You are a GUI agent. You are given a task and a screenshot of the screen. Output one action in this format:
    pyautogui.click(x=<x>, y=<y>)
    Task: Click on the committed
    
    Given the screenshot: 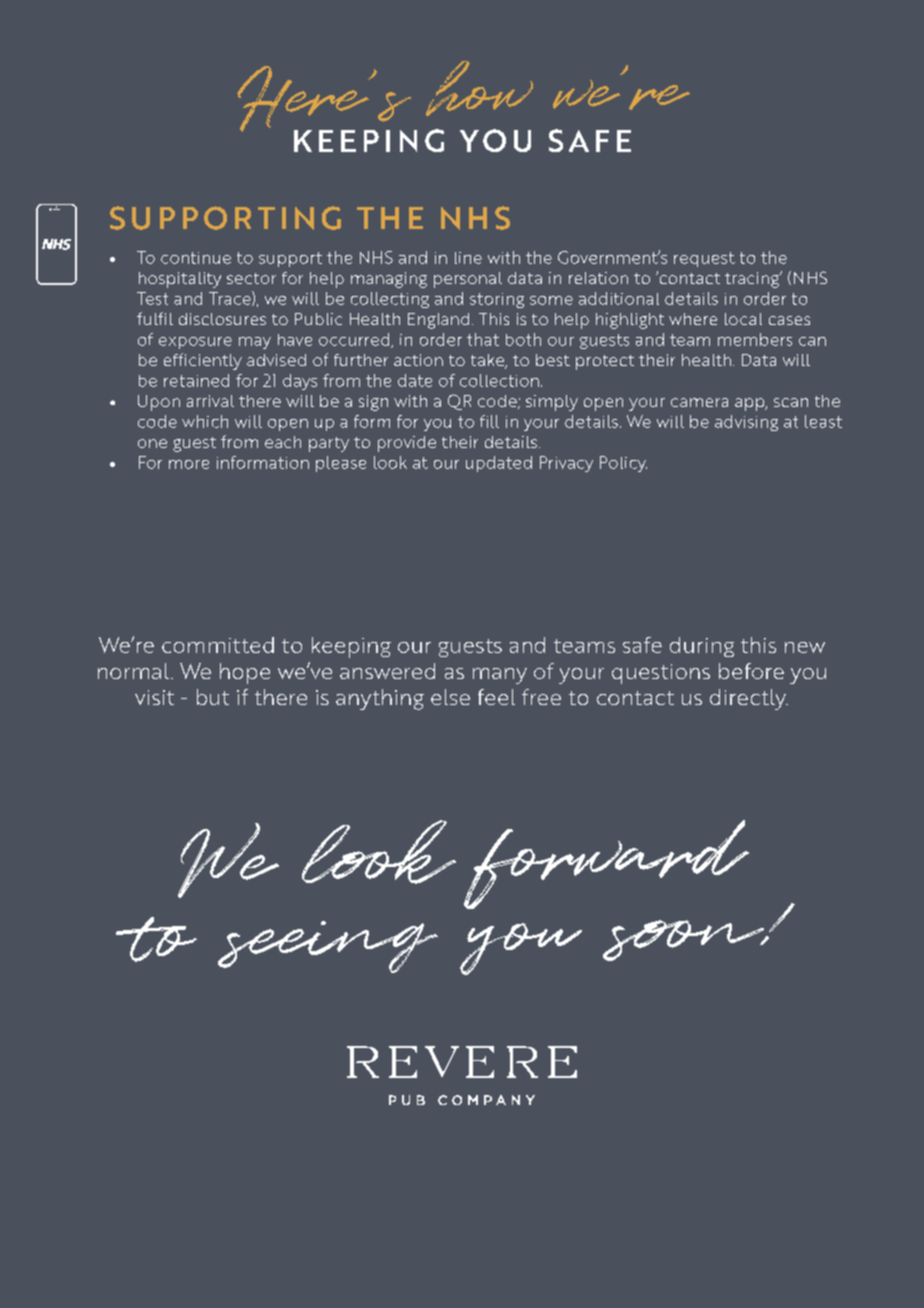 What is the action you would take?
    pyautogui.click(x=218, y=645)
